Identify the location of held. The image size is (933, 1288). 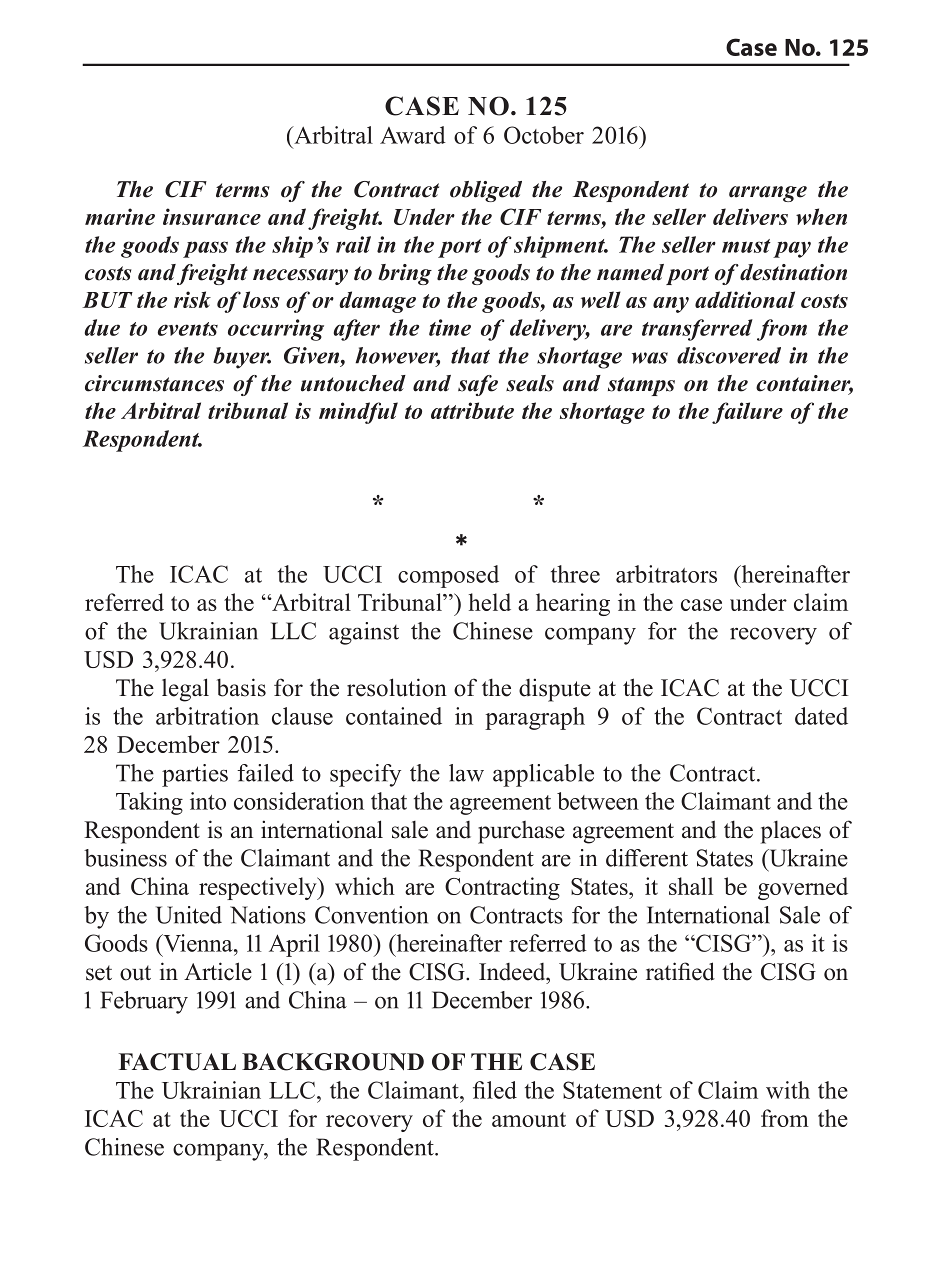
(490, 602).
